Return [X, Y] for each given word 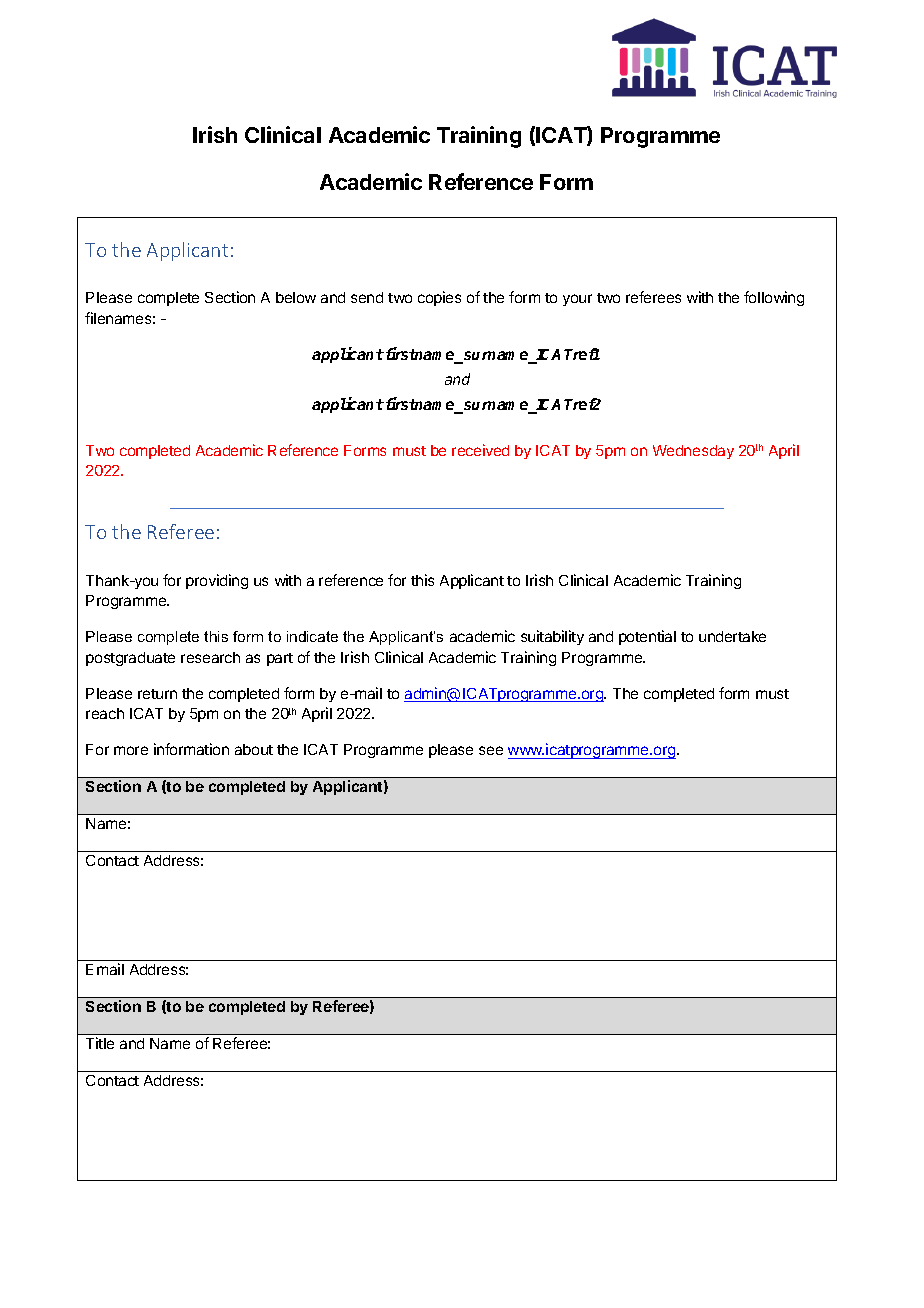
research [210, 657]
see [491, 750]
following [774, 298]
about [254, 749]
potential [647, 637]
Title [100, 1043]
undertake [732, 636]
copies [439, 298]
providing [217, 581]
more [131, 750]
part [280, 659]
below [296, 297]
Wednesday [693, 452]
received [480, 450]
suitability [552, 637]
